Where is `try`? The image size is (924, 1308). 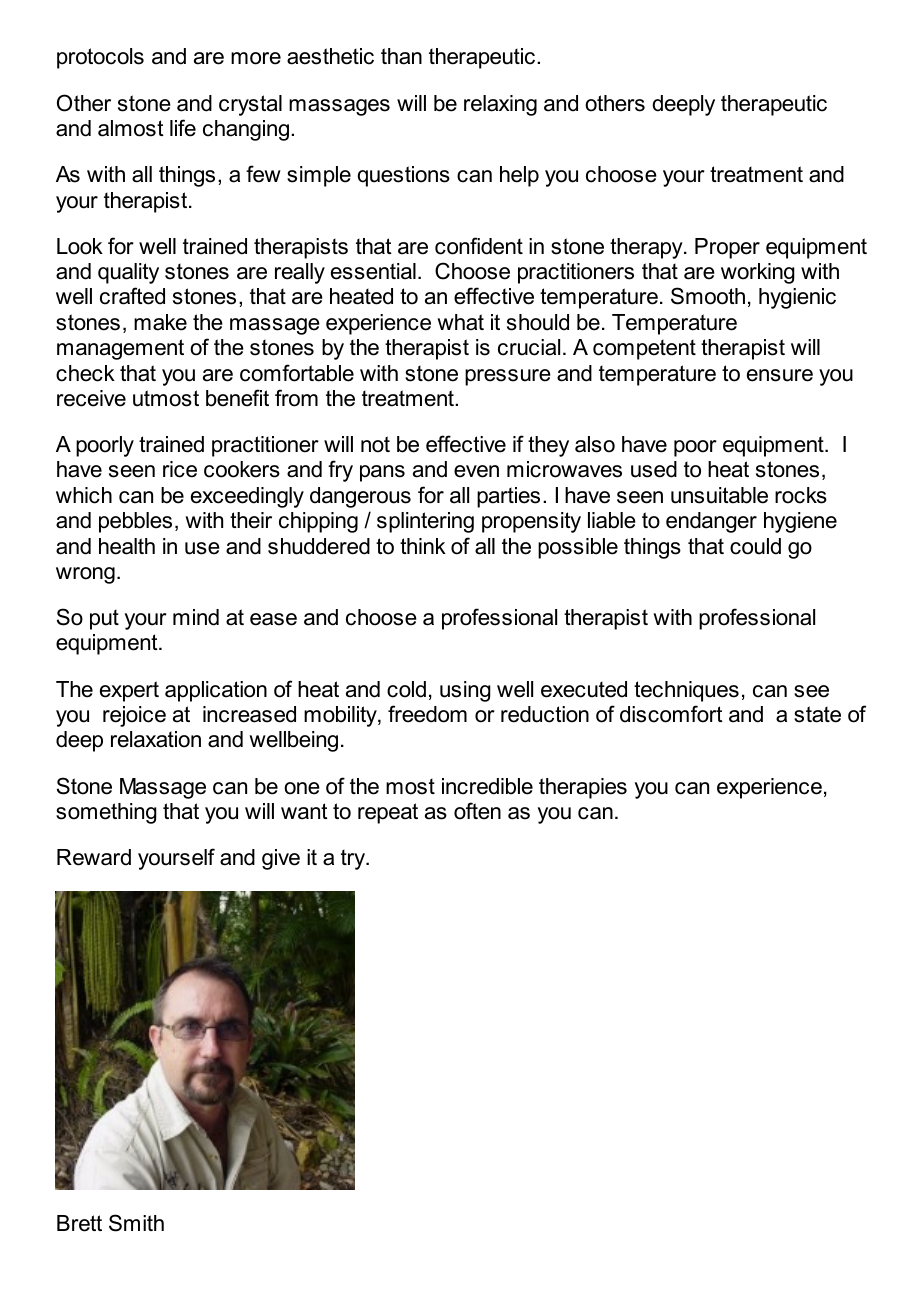
try is located at coordinates (354, 860).
